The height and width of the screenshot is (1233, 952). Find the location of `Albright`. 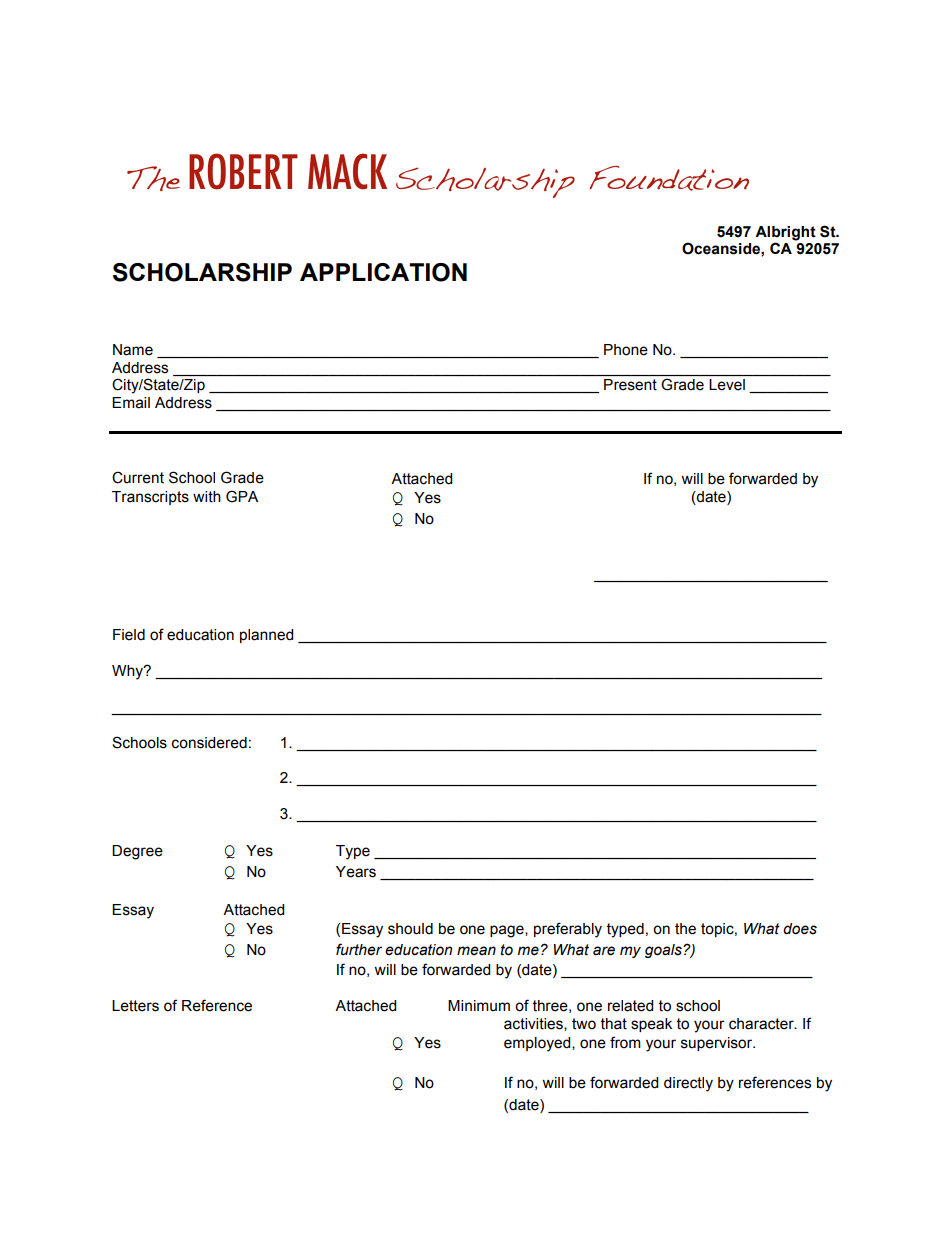

Albright is located at coordinates (785, 233).
